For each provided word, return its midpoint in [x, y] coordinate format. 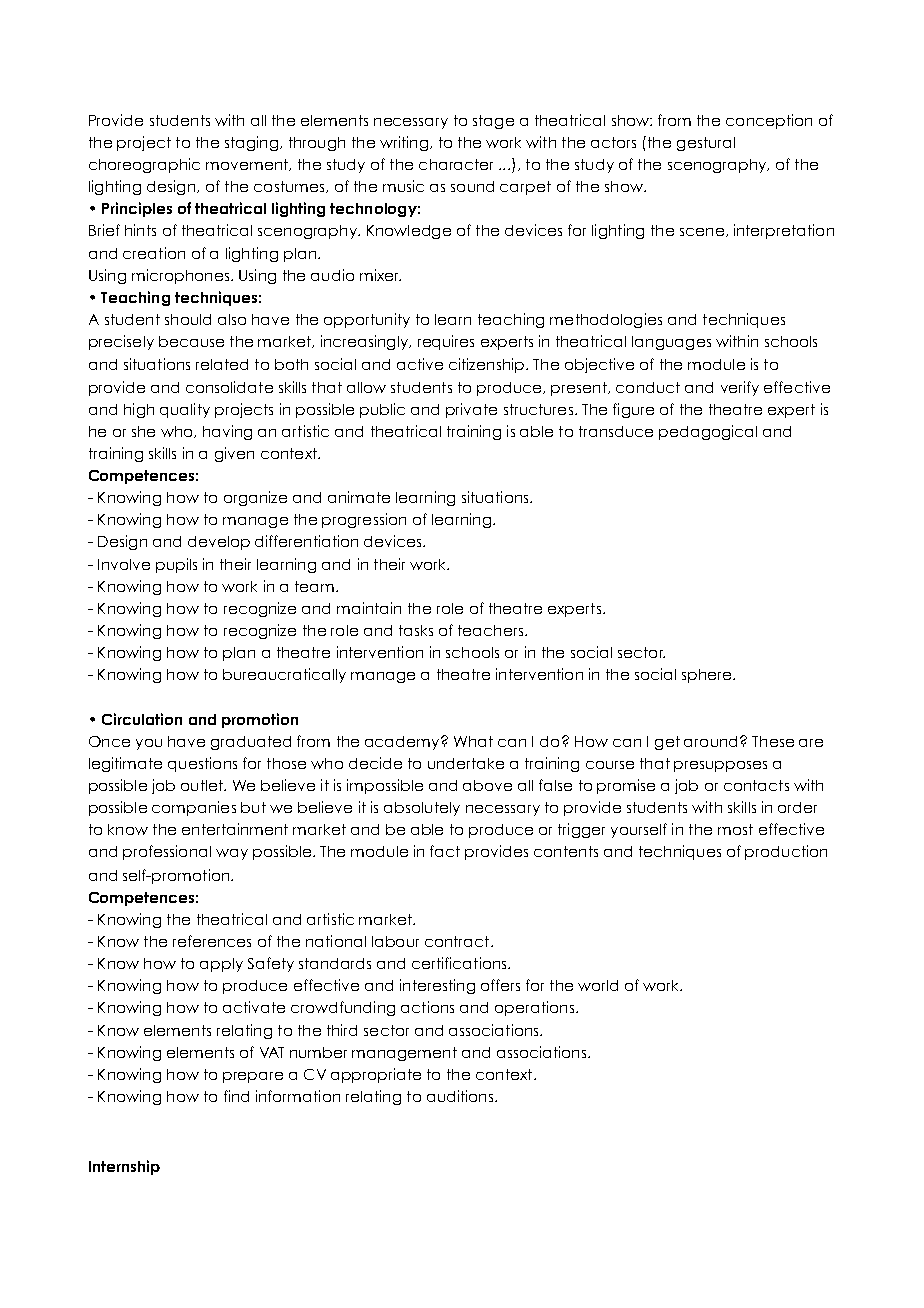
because [191, 341]
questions [202, 764]
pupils [176, 565]
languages [671, 343]
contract [458, 941]
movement [248, 165]
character [456, 164]
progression [364, 520]
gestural [706, 144]
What [473, 741]
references [212, 941]
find [236, 1096]
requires [446, 342]
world [598, 985]
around [710, 741]
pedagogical [708, 432]
